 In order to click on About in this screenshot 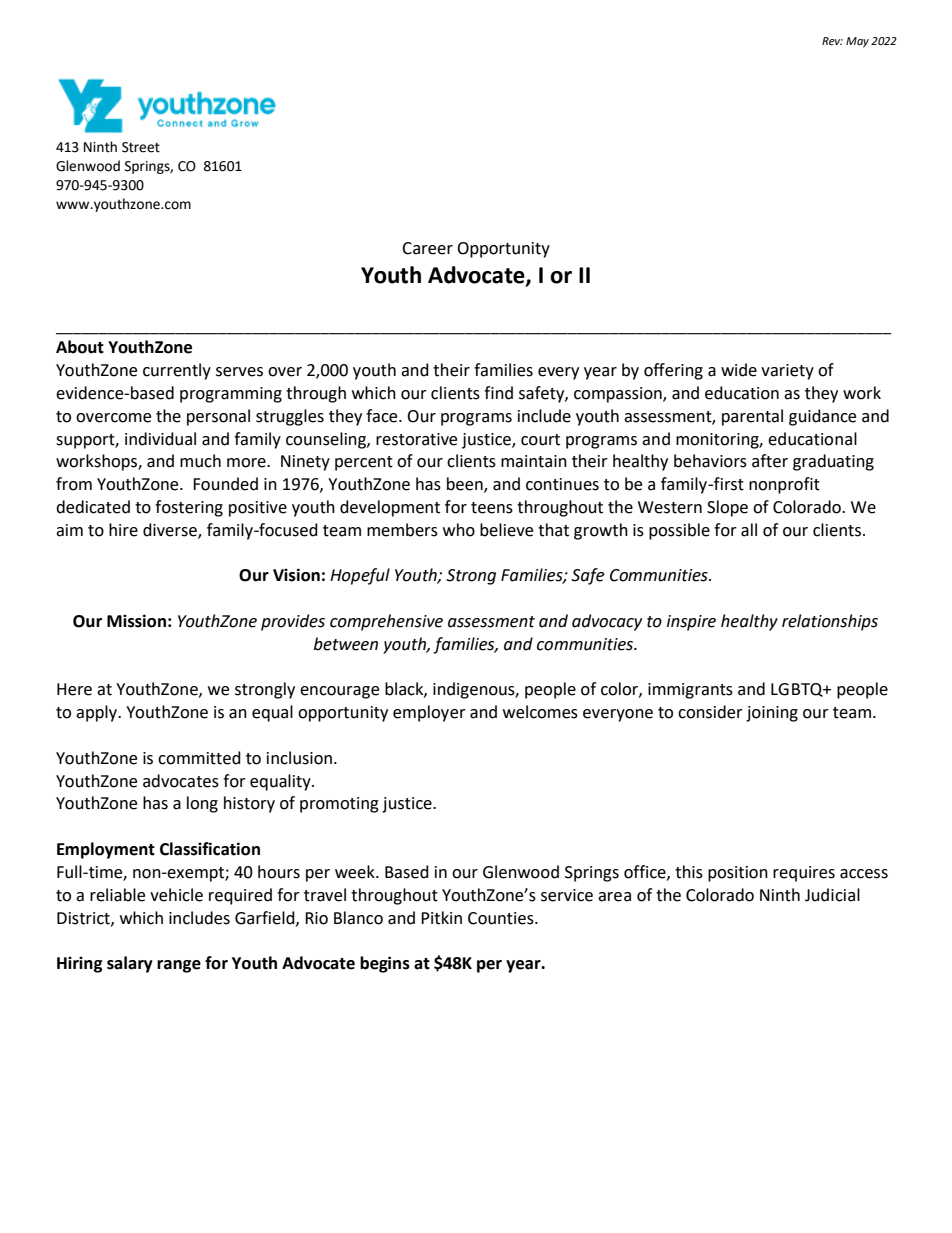, I will do `click(80, 347)`.
